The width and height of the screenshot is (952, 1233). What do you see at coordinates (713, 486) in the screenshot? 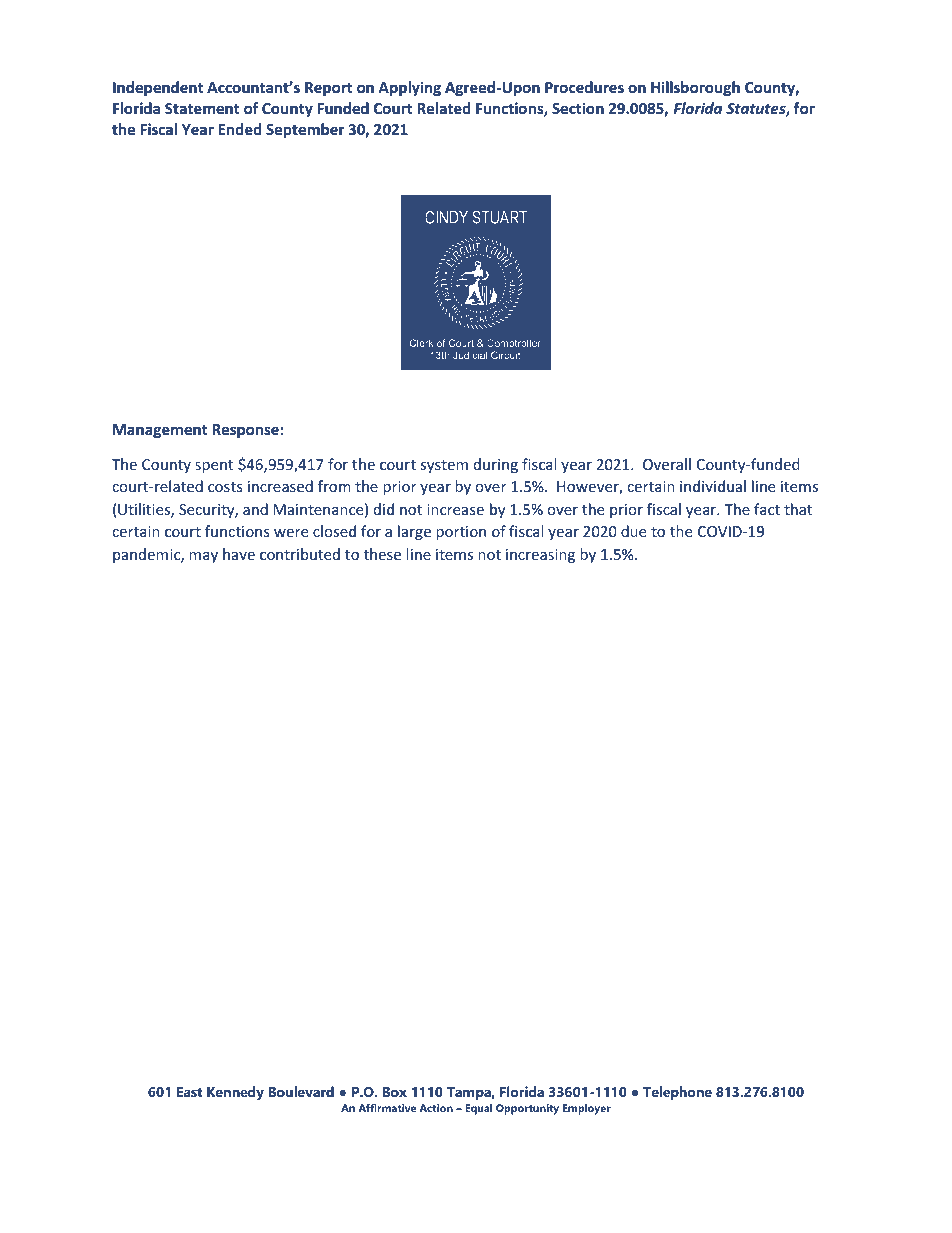
I see `individual` at bounding box center [713, 486].
